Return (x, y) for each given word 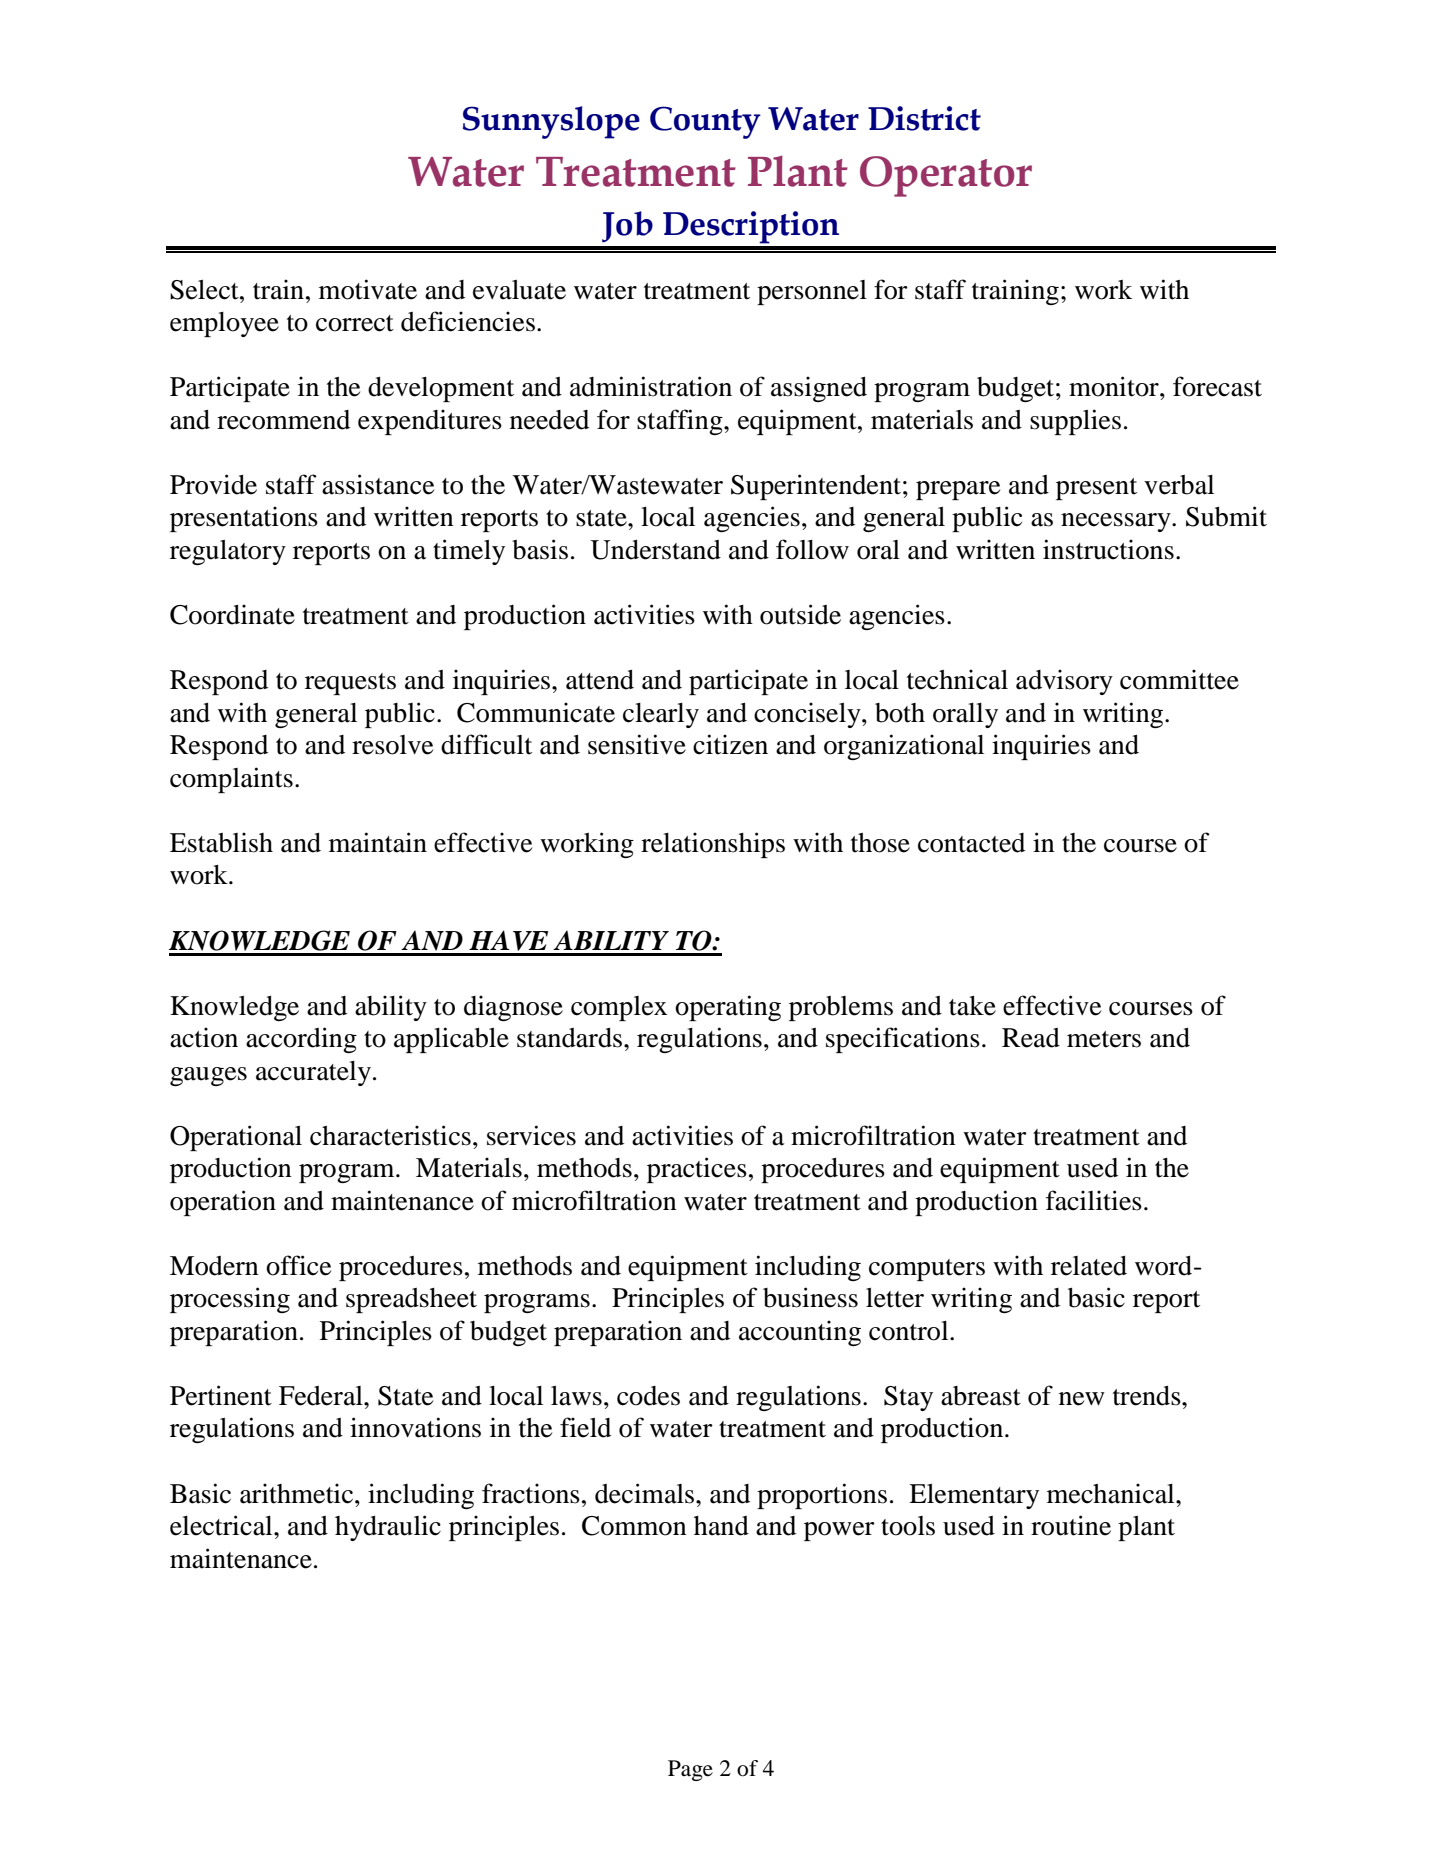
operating (728, 1008)
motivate (368, 289)
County (705, 122)
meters (1104, 1039)
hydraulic (388, 1528)
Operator (946, 176)
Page (690, 1770)
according (301, 1040)
